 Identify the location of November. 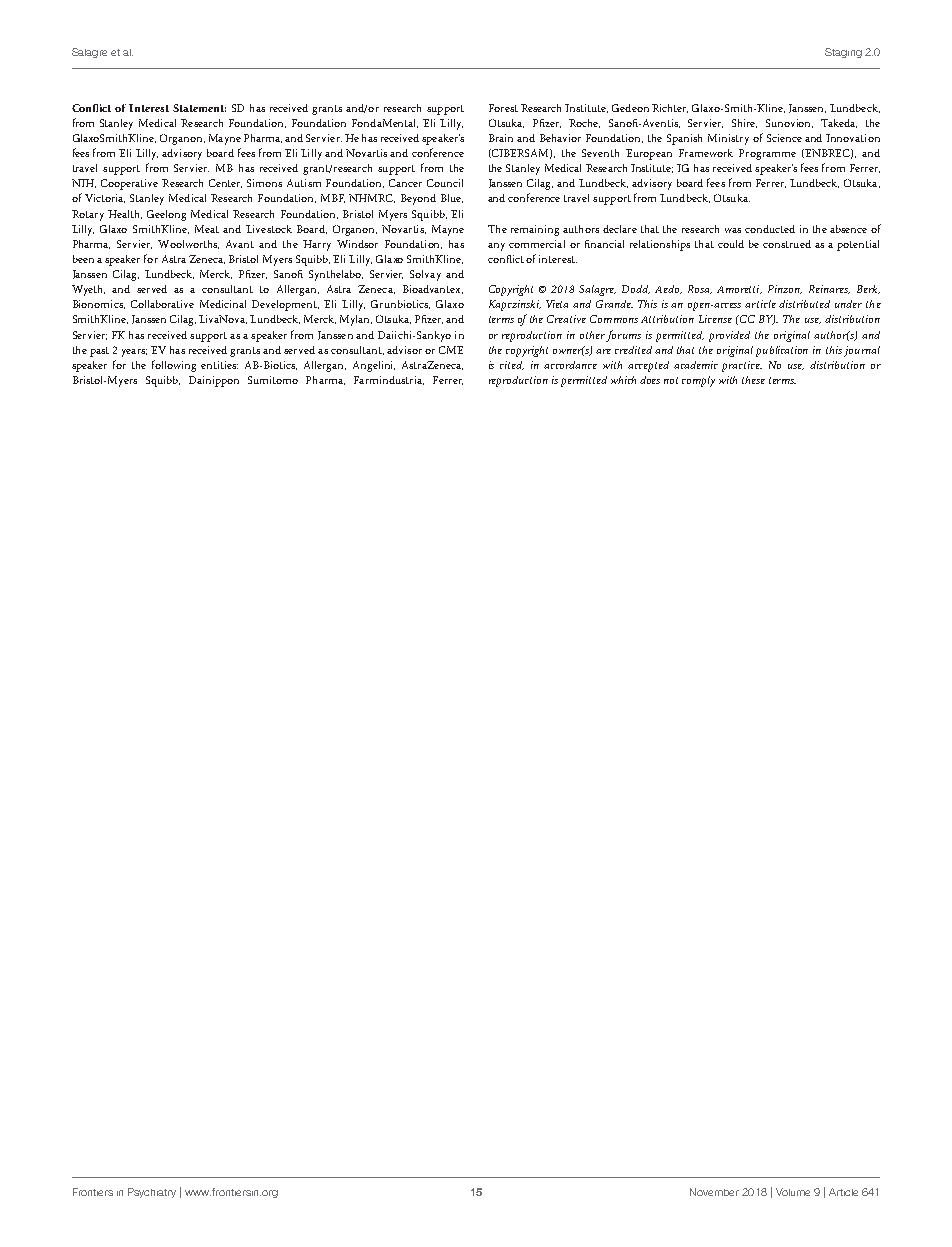
(714, 1192).
